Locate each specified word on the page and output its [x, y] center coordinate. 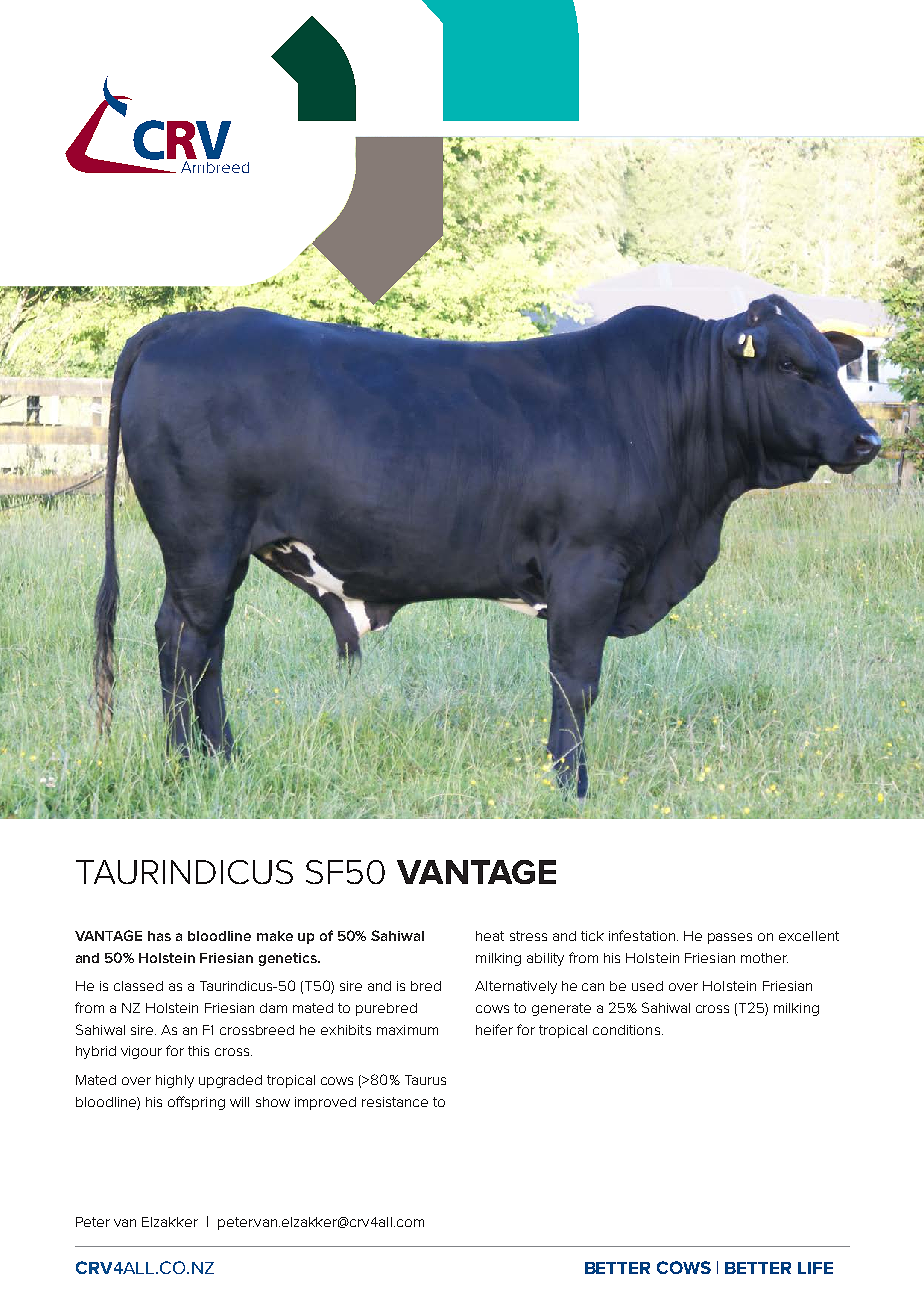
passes [730, 938]
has [159, 936]
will [239, 1102]
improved [325, 1103]
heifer [494, 1029]
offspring [196, 1103]
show [273, 1102]
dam [273, 1008]
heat [490, 936]
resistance [395, 1102]
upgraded [230, 1081]
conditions [628, 1030]
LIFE [815, 1268]
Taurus [425, 1080]
